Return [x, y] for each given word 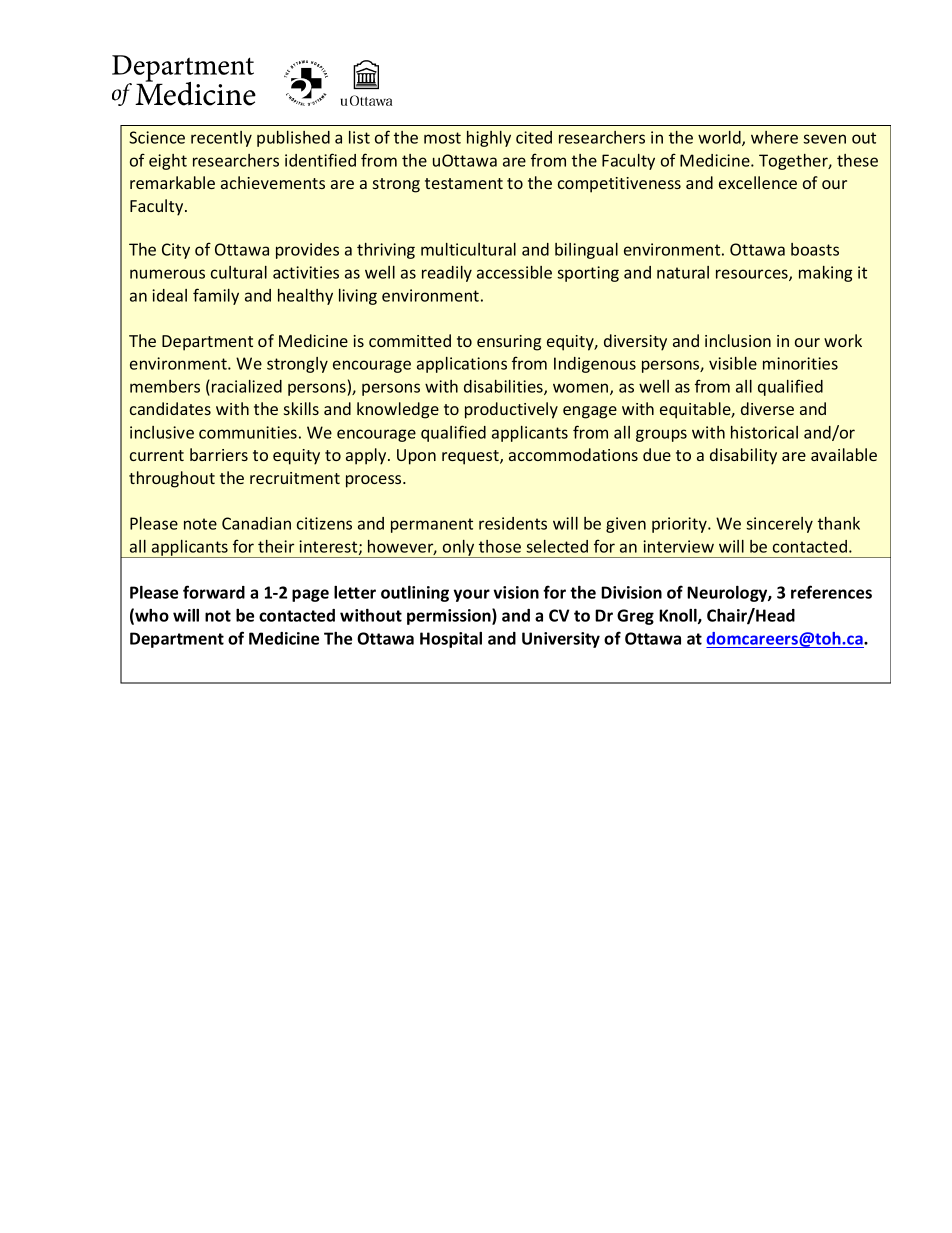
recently [221, 139]
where [774, 137]
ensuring [509, 343]
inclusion [738, 340]
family [216, 296]
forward [214, 592]
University [561, 640]
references [831, 592]
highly [489, 139]
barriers [219, 454]
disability [743, 456]
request [471, 457]
